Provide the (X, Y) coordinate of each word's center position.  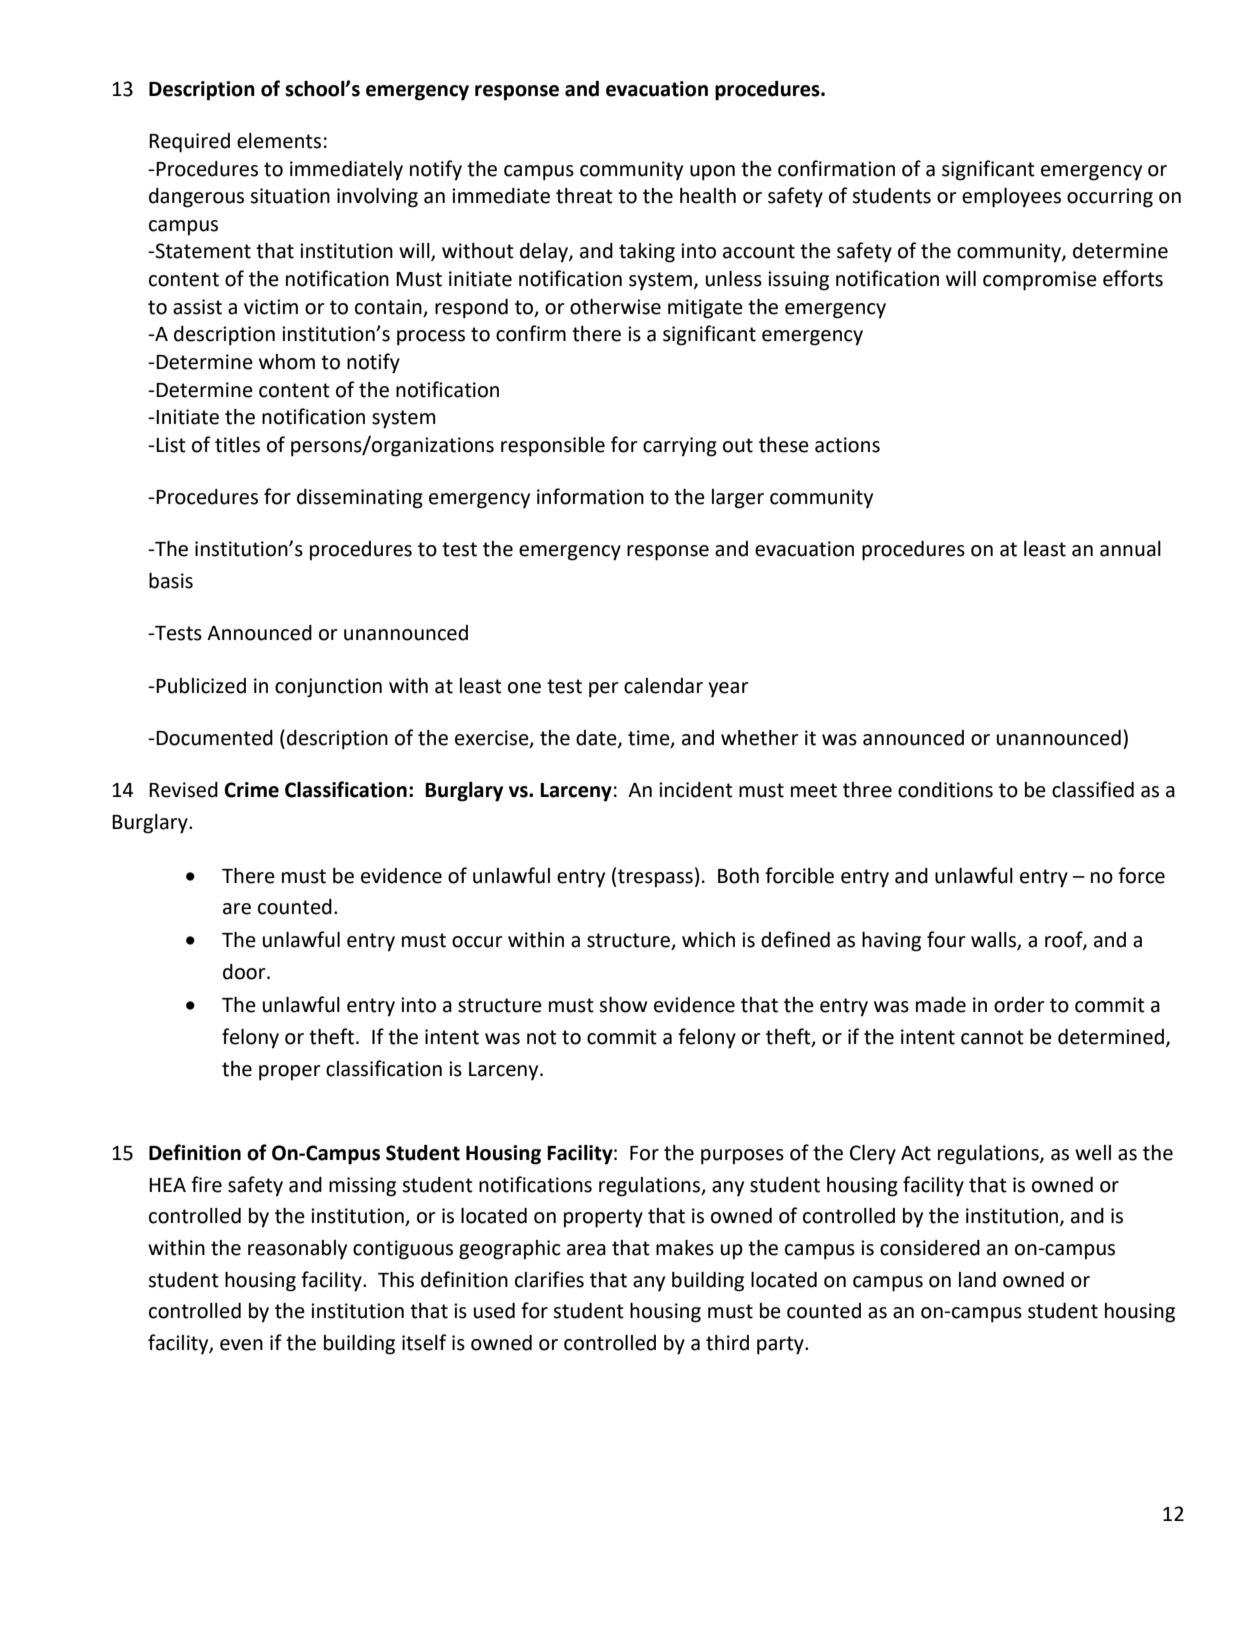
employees (1011, 198)
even (241, 1345)
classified (1093, 789)
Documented (213, 738)
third (727, 1343)
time (650, 739)
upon (712, 173)
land (977, 1280)
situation (290, 196)
